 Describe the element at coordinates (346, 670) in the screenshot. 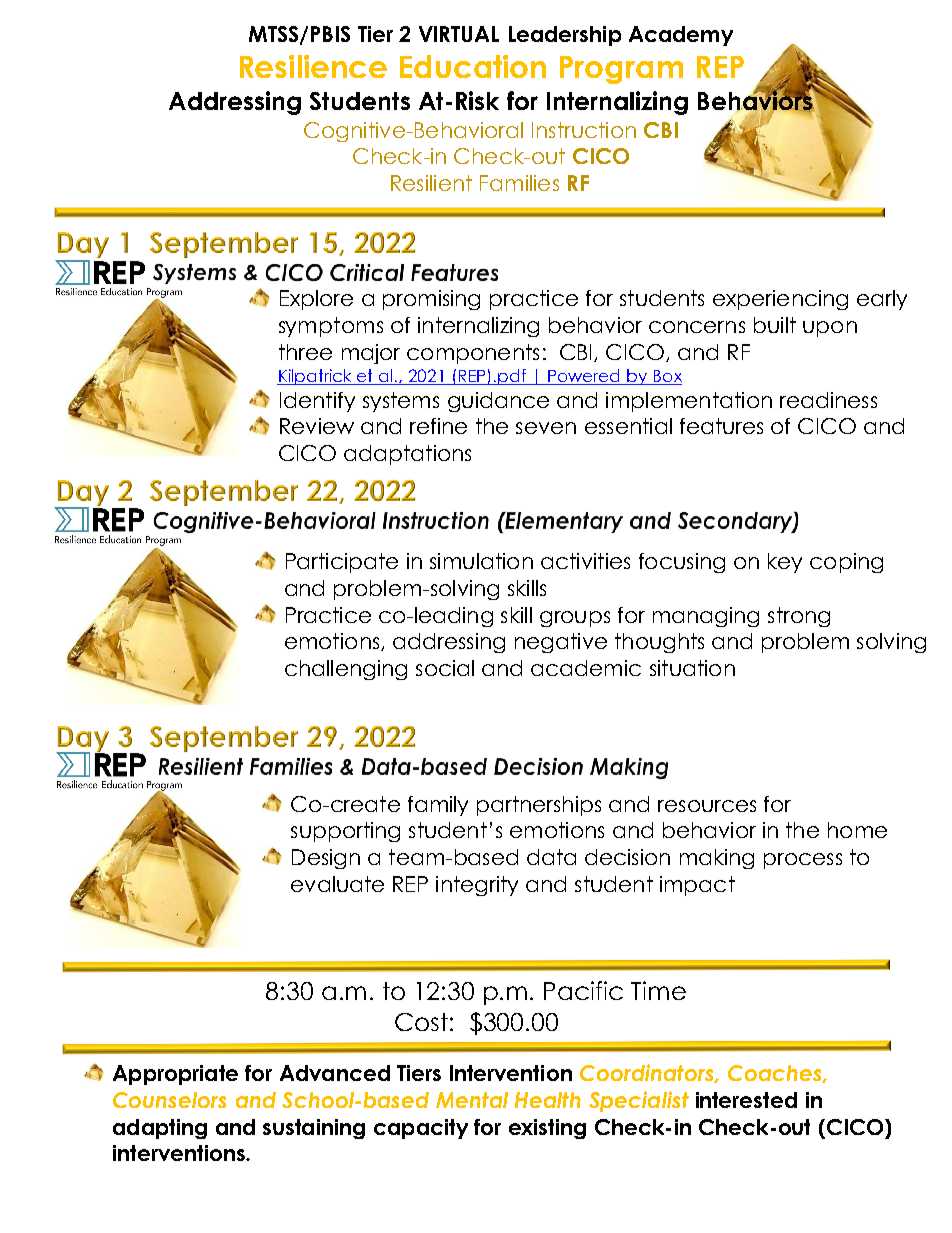

I see `challenging` at that location.
